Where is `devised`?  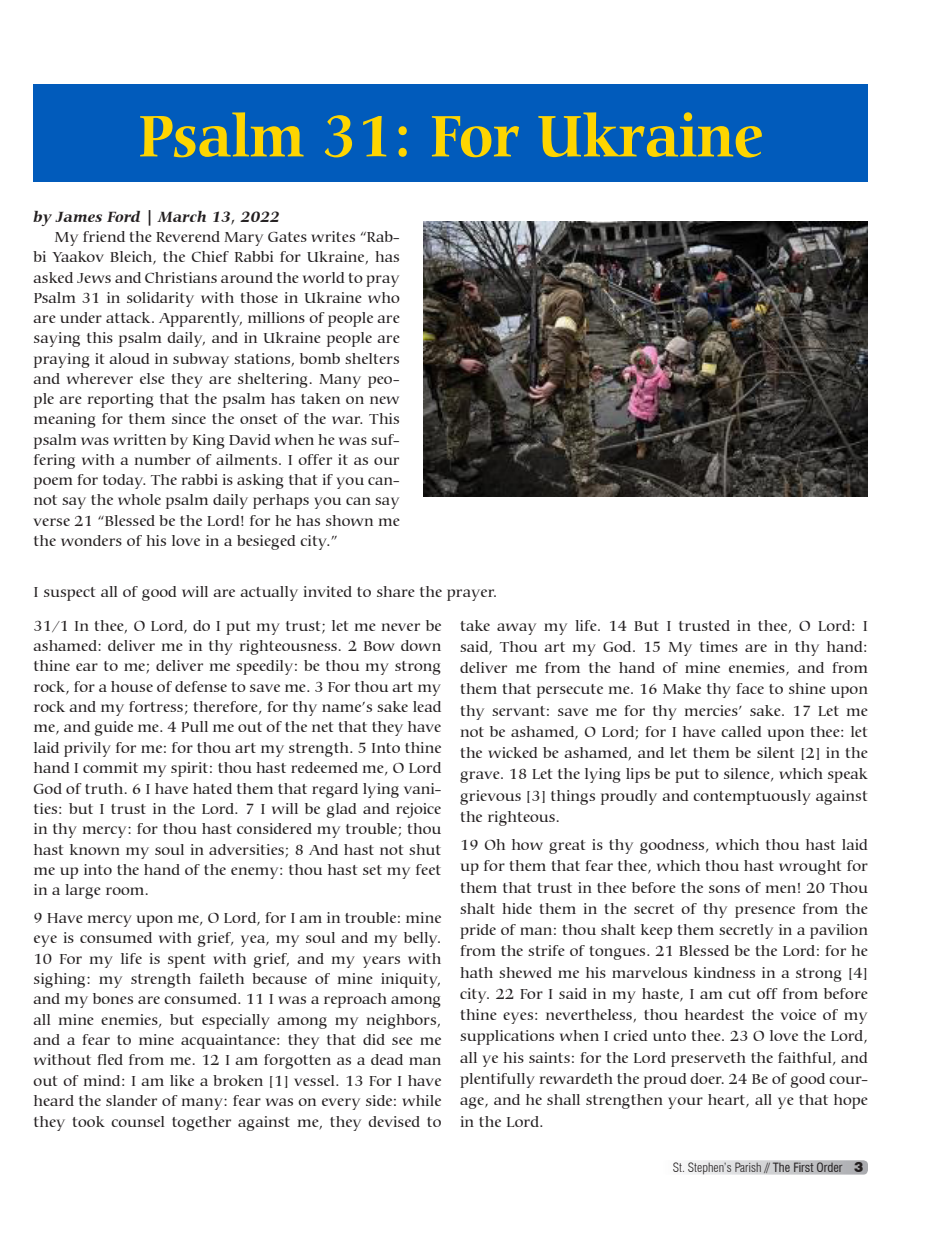 devised is located at coordinates (394, 1121).
